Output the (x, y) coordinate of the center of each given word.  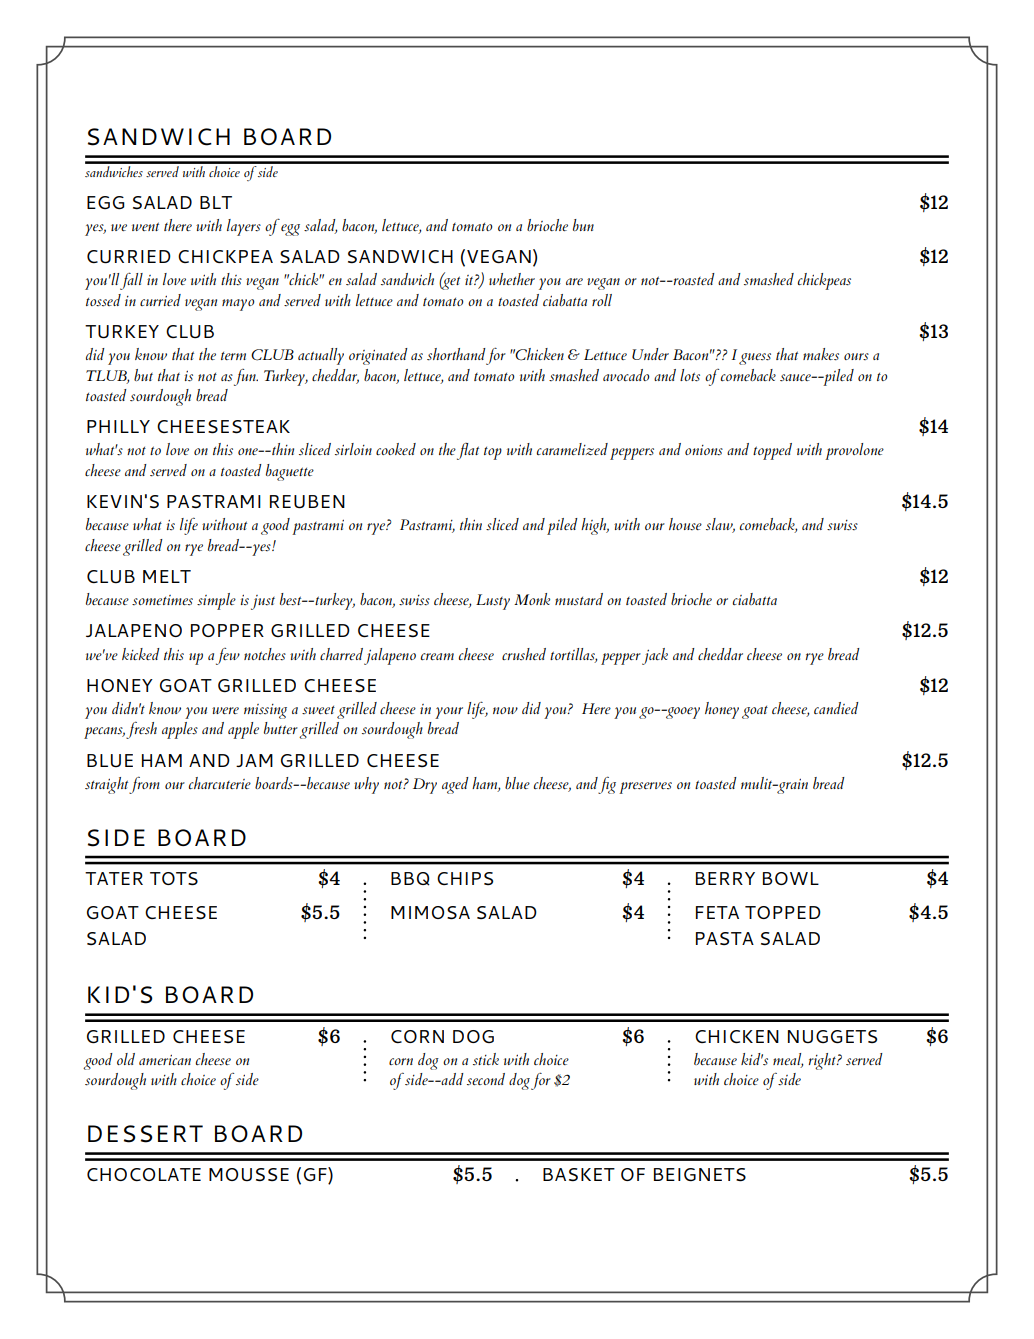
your (449, 713)
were (225, 710)
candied (836, 708)
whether (512, 279)
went (145, 226)
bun (583, 225)
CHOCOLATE (144, 1174)
